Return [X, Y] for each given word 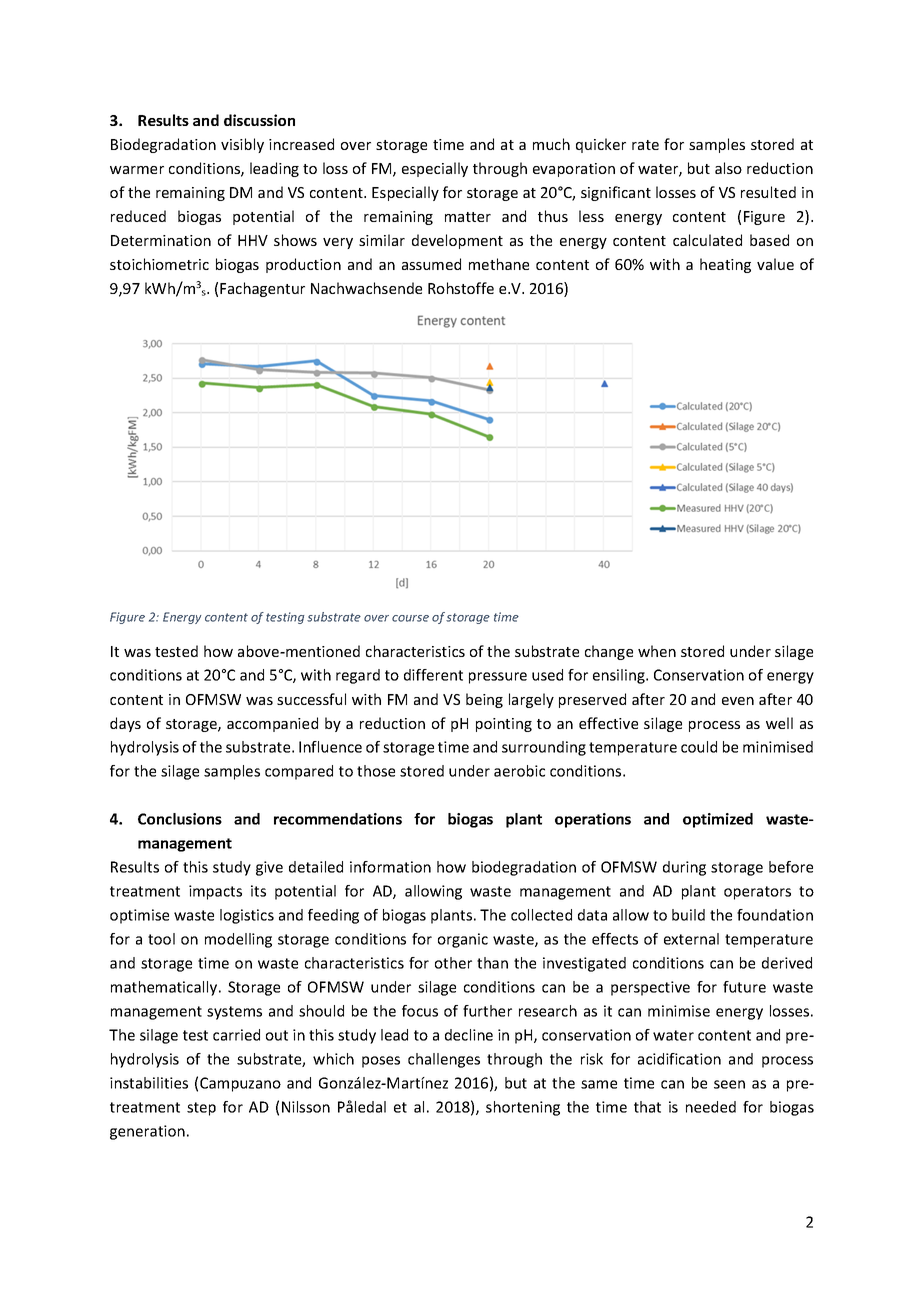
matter [468, 217]
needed [711, 1107]
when [657, 651]
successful [311, 699]
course [410, 618]
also [728, 168]
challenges [444, 1060]
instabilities [149, 1083]
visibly [242, 145]
